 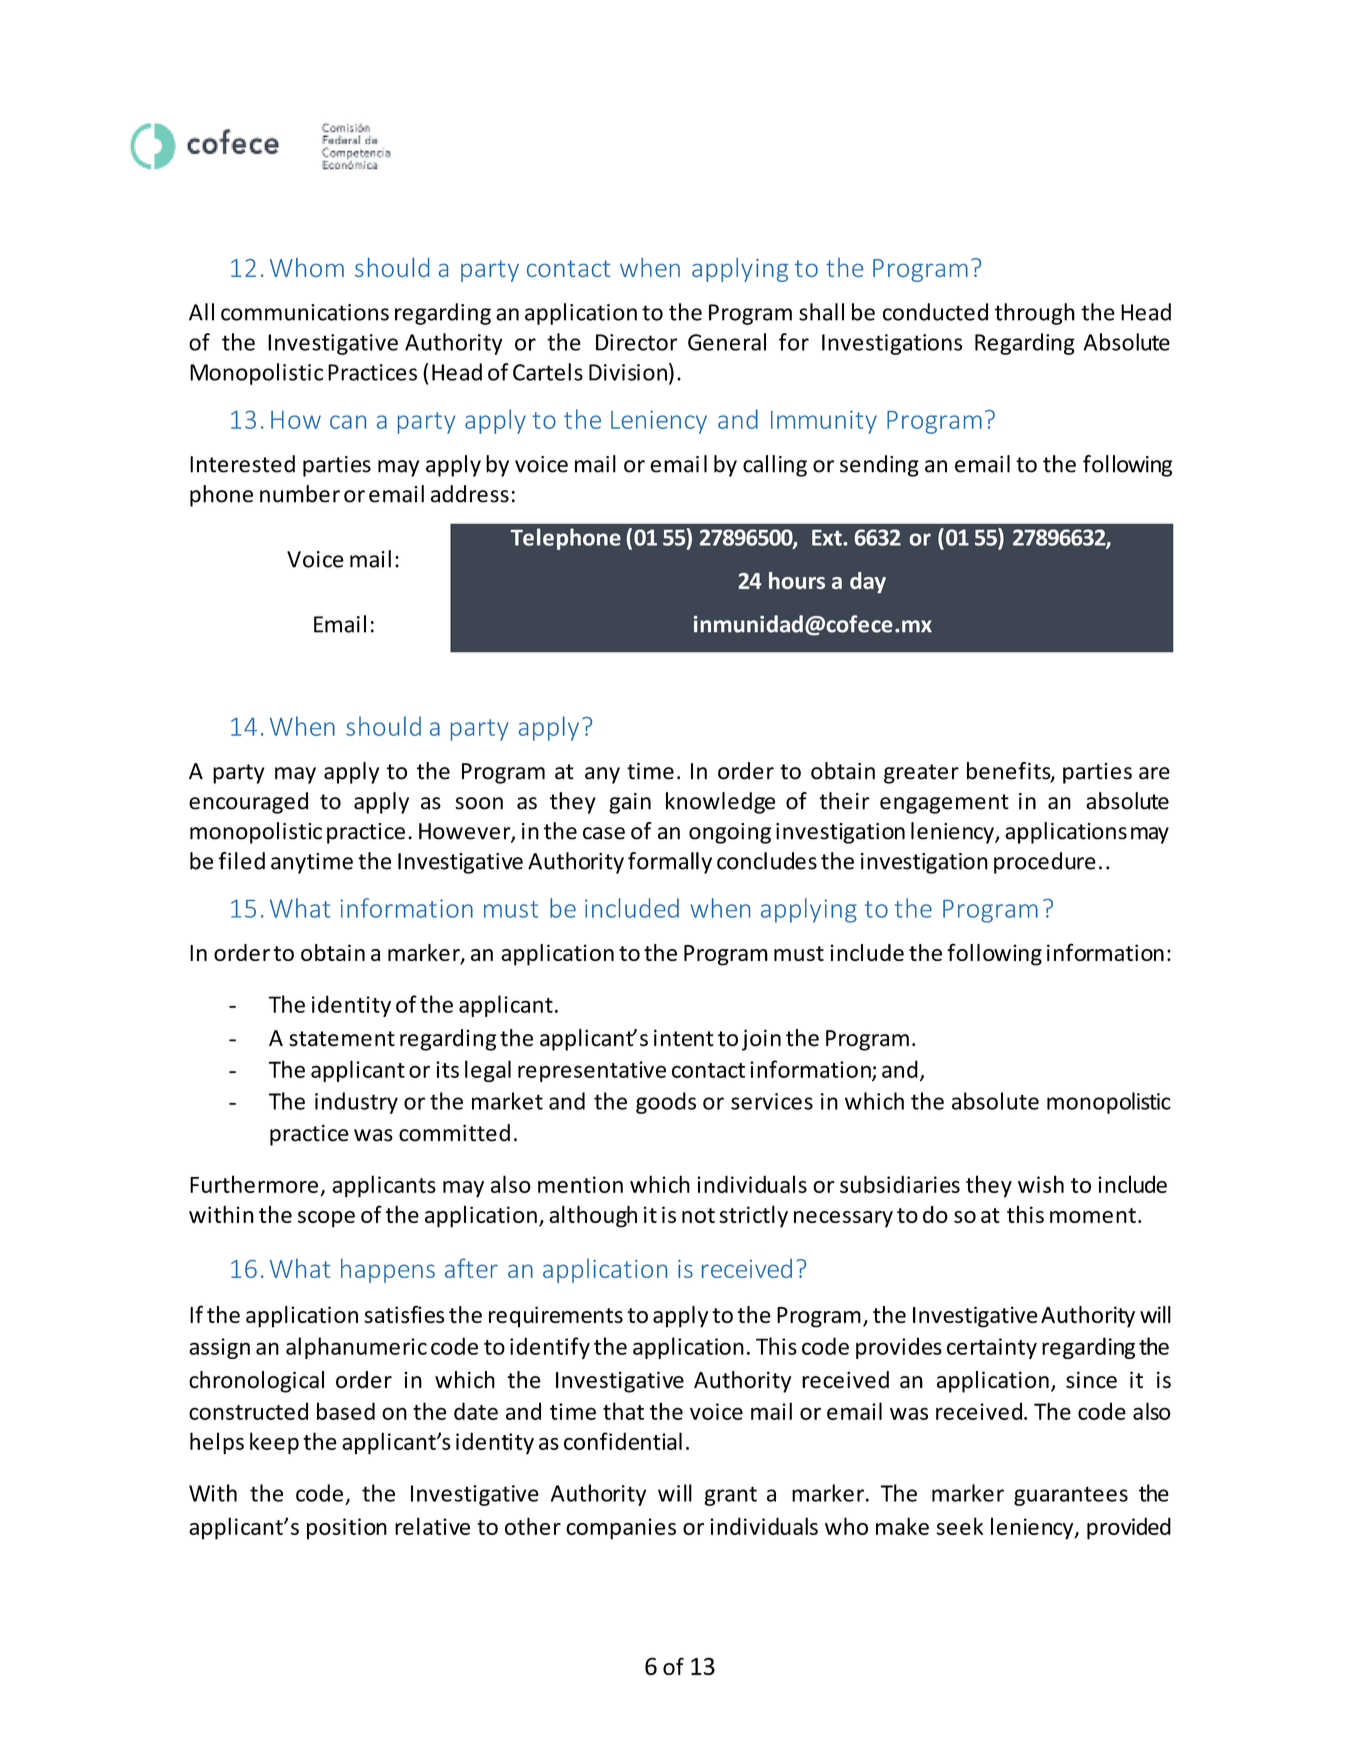 What do you see at coordinates (347, 1529) in the screenshot?
I see `position` at bounding box center [347, 1529].
